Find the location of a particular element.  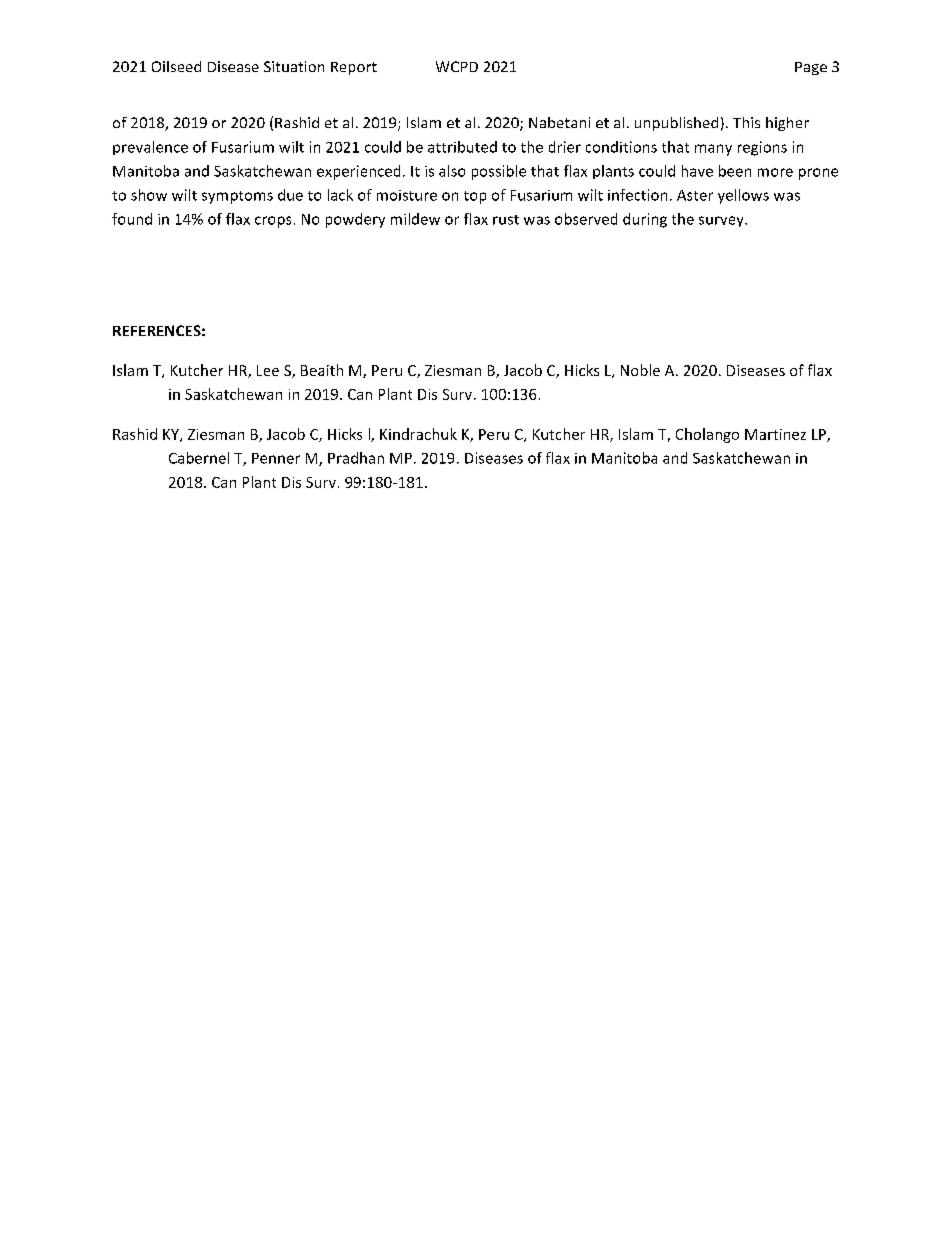

Page is located at coordinates (811, 68).
